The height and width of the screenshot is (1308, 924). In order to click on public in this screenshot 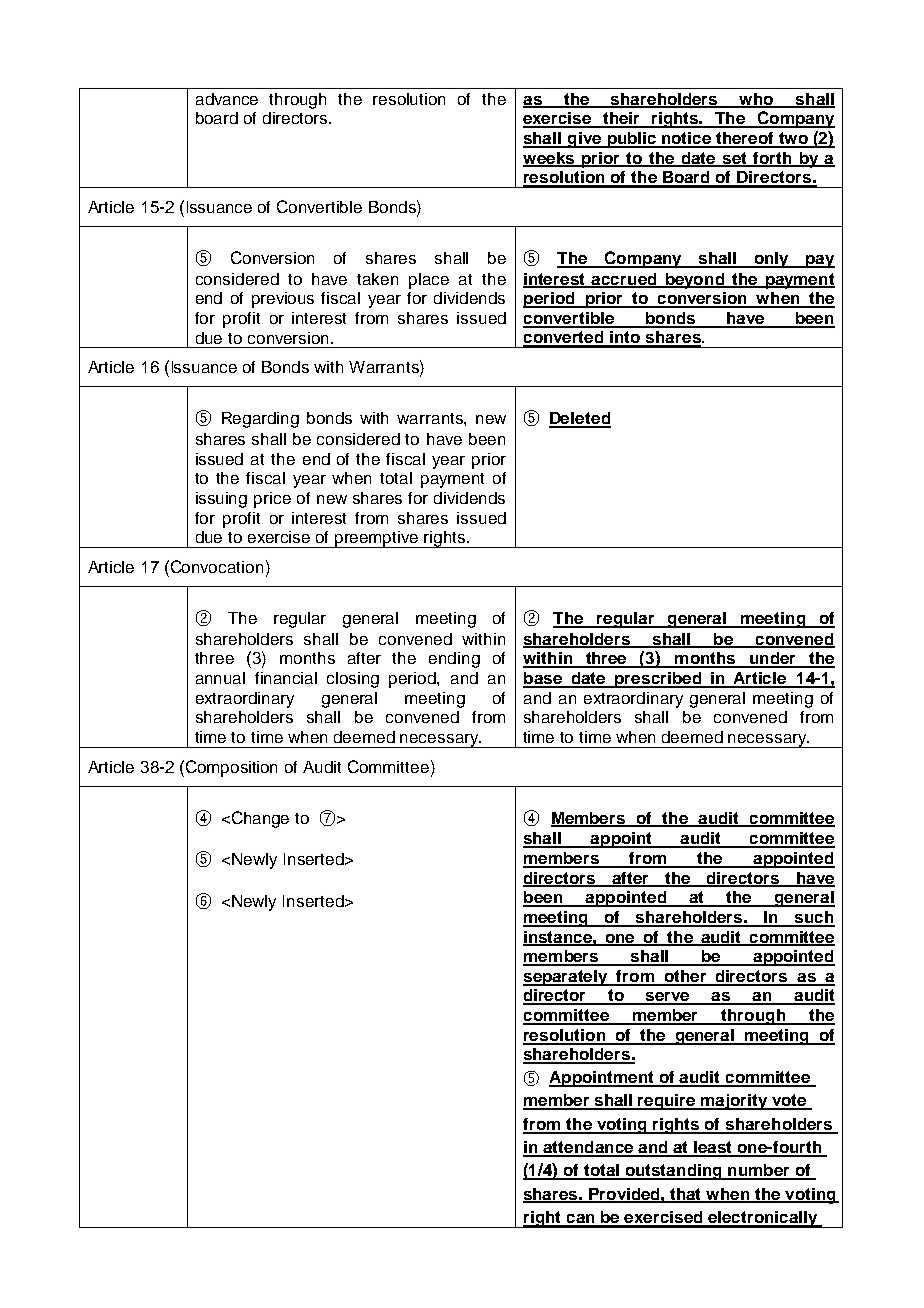, I will do `click(632, 140)`.
